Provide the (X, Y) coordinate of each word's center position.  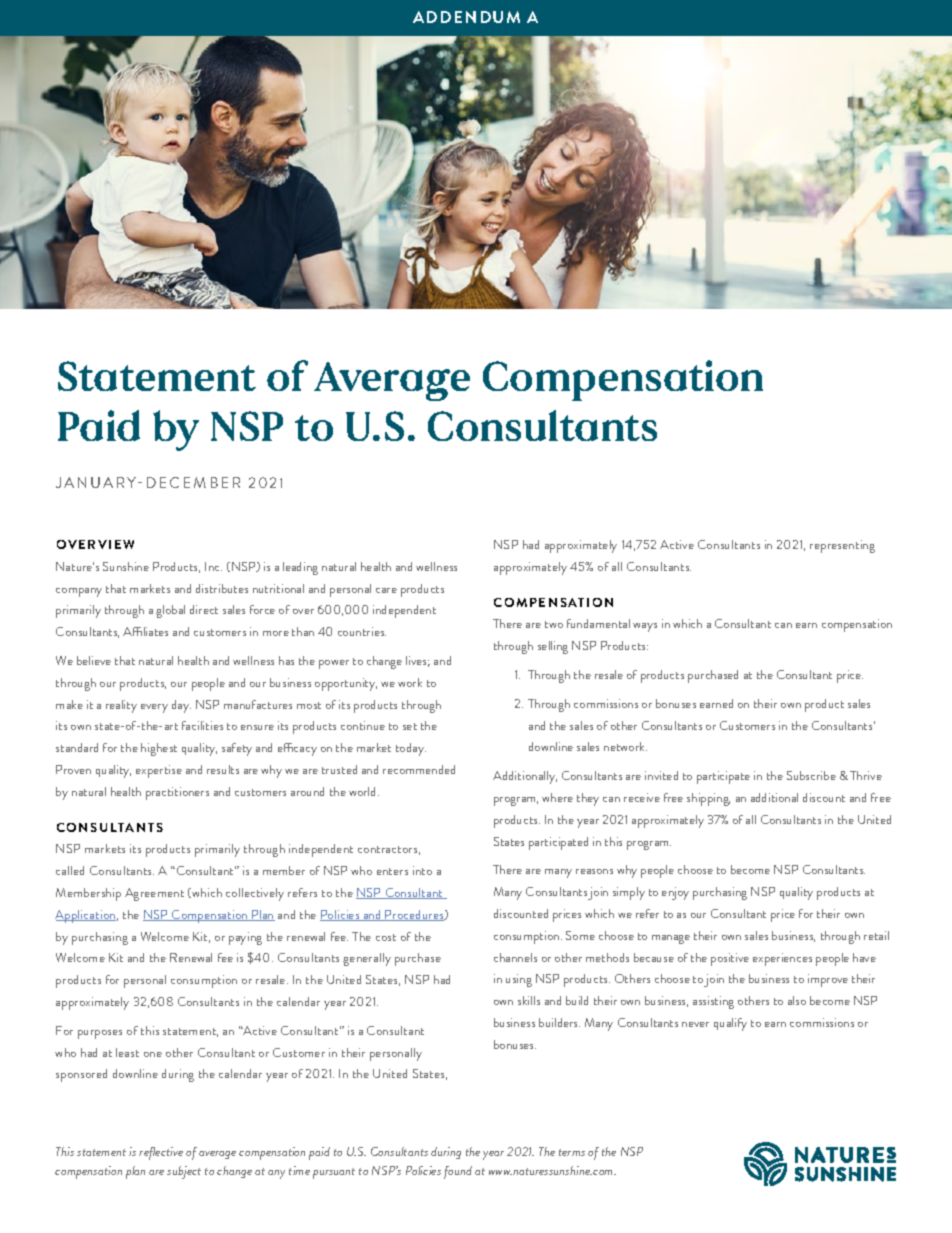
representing (842, 546)
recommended (419, 769)
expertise (159, 771)
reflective (161, 1153)
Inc (213, 566)
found (458, 1172)
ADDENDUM (466, 17)
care (386, 590)
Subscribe (811, 775)
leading (300, 568)
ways (645, 627)
